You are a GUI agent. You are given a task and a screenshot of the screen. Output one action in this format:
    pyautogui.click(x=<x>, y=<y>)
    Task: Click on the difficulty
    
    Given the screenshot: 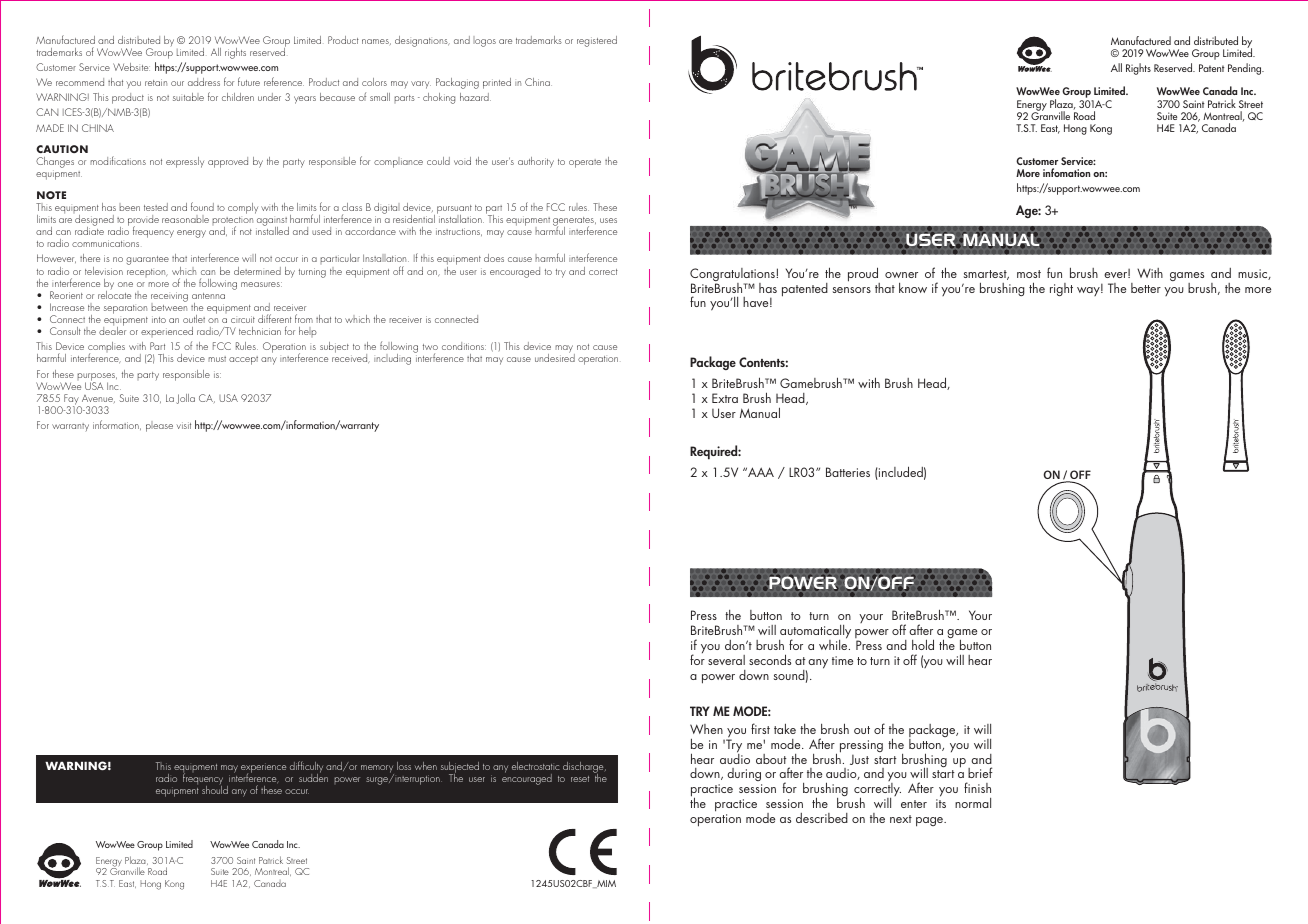 What is the action you would take?
    pyautogui.click(x=306, y=768)
